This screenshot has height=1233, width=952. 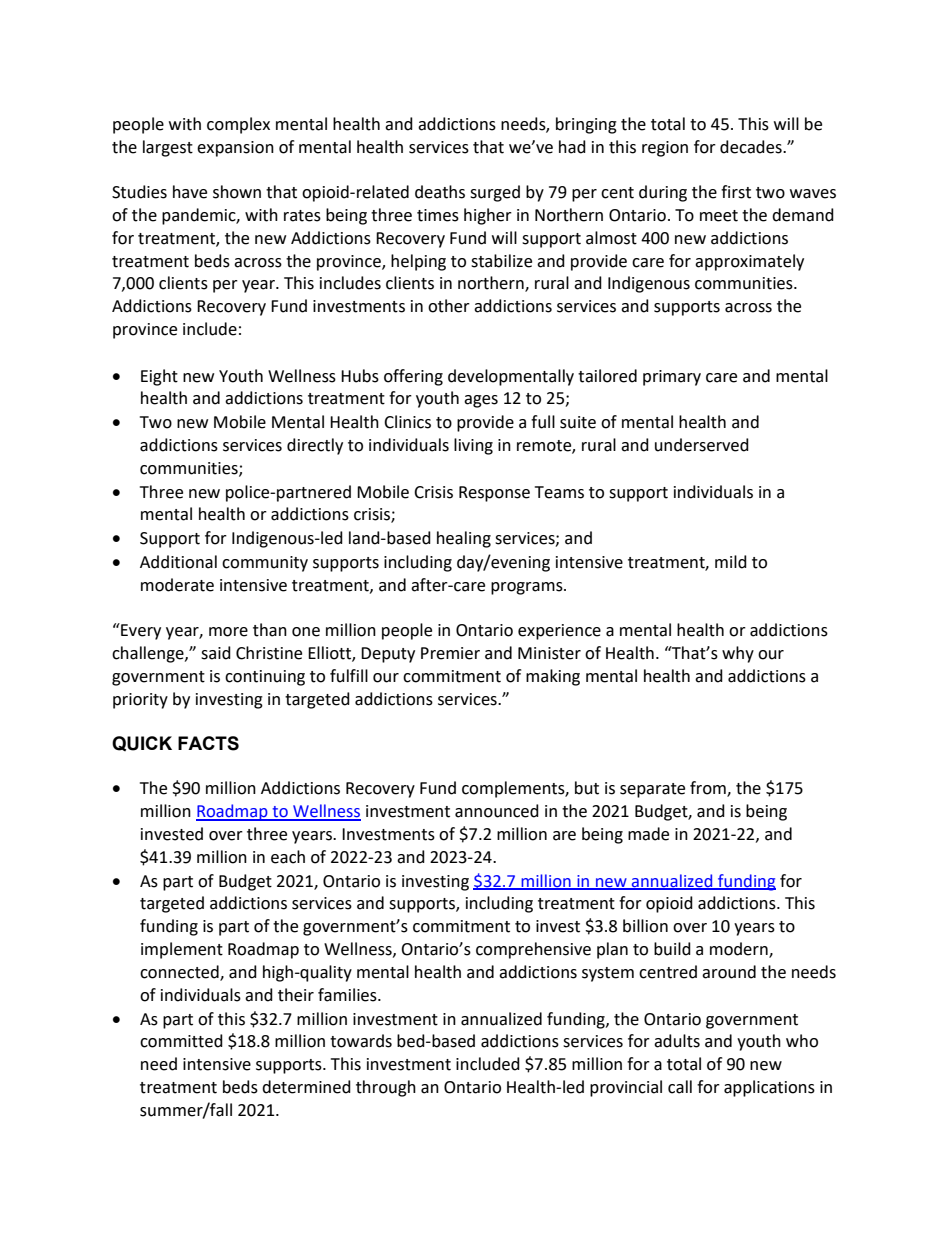 I want to click on more, so click(x=228, y=632).
